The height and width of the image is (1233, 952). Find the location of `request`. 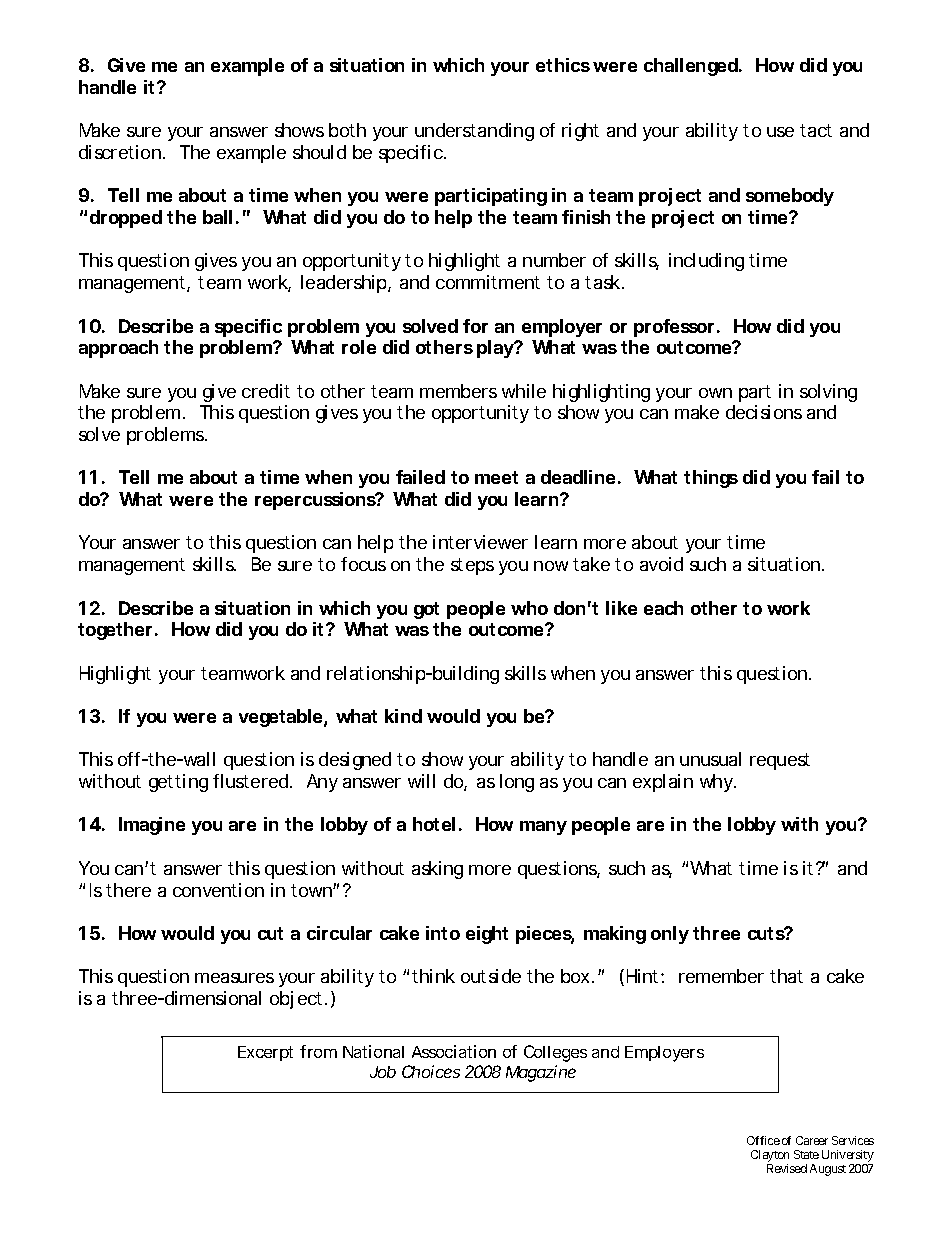

request is located at coordinates (780, 761).
